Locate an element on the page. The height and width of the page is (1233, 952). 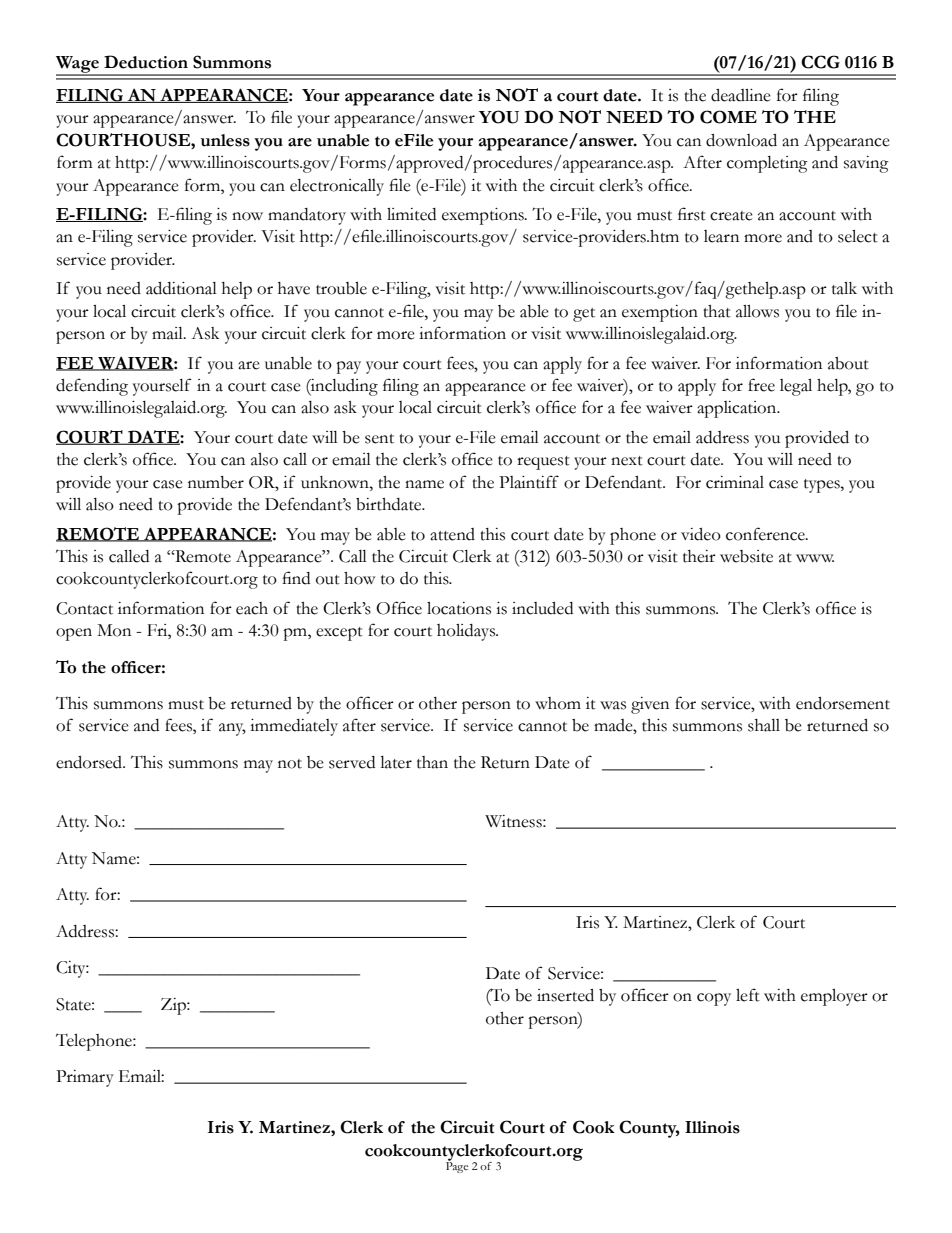
pay is located at coordinates (348, 367).
